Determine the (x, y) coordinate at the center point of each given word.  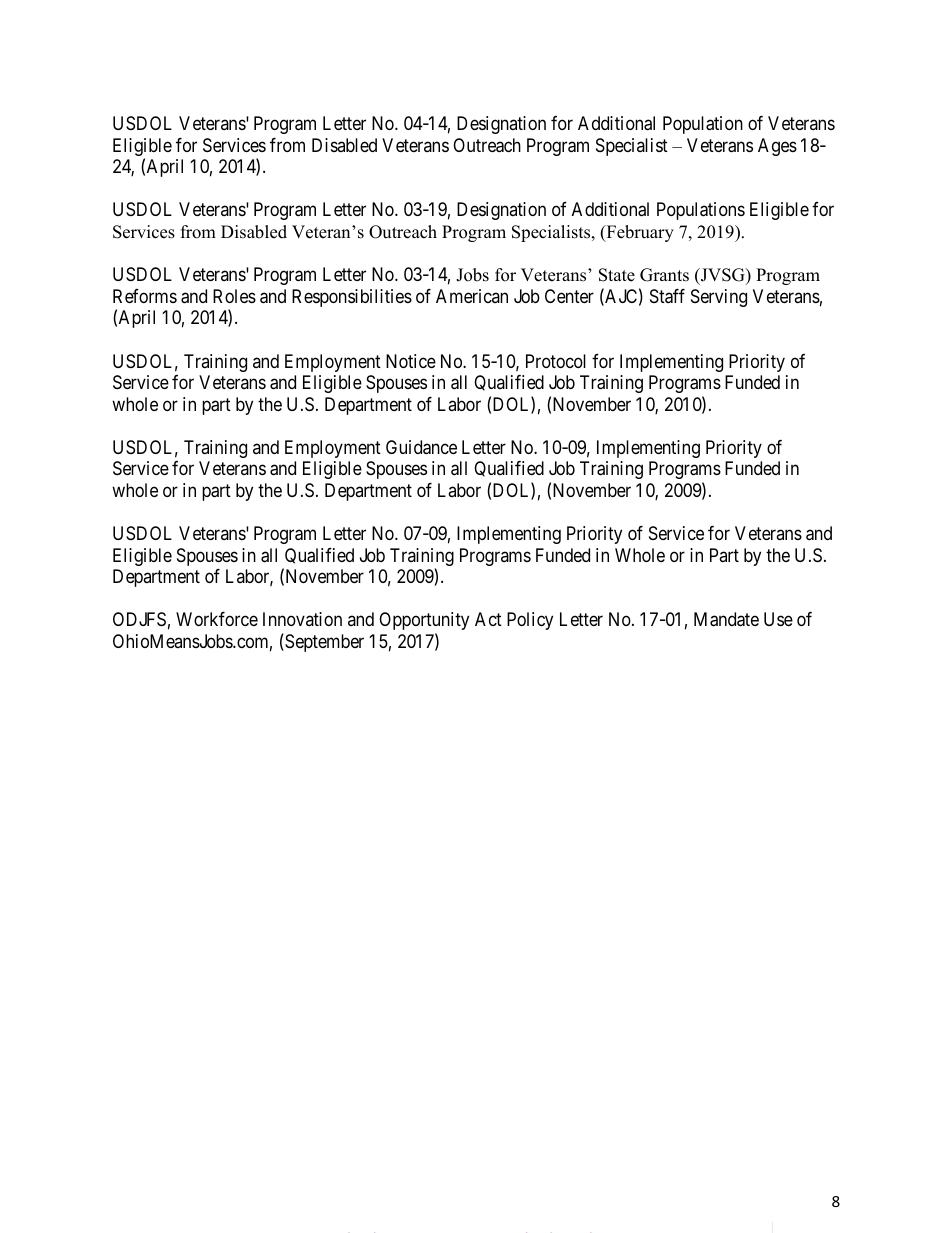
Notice (411, 361)
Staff (667, 296)
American (472, 296)
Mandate (726, 619)
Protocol (556, 361)
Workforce (217, 619)
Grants (664, 275)
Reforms (145, 296)
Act (488, 619)
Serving (719, 298)
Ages (777, 147)
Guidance (421, 447)
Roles (234, 296)
